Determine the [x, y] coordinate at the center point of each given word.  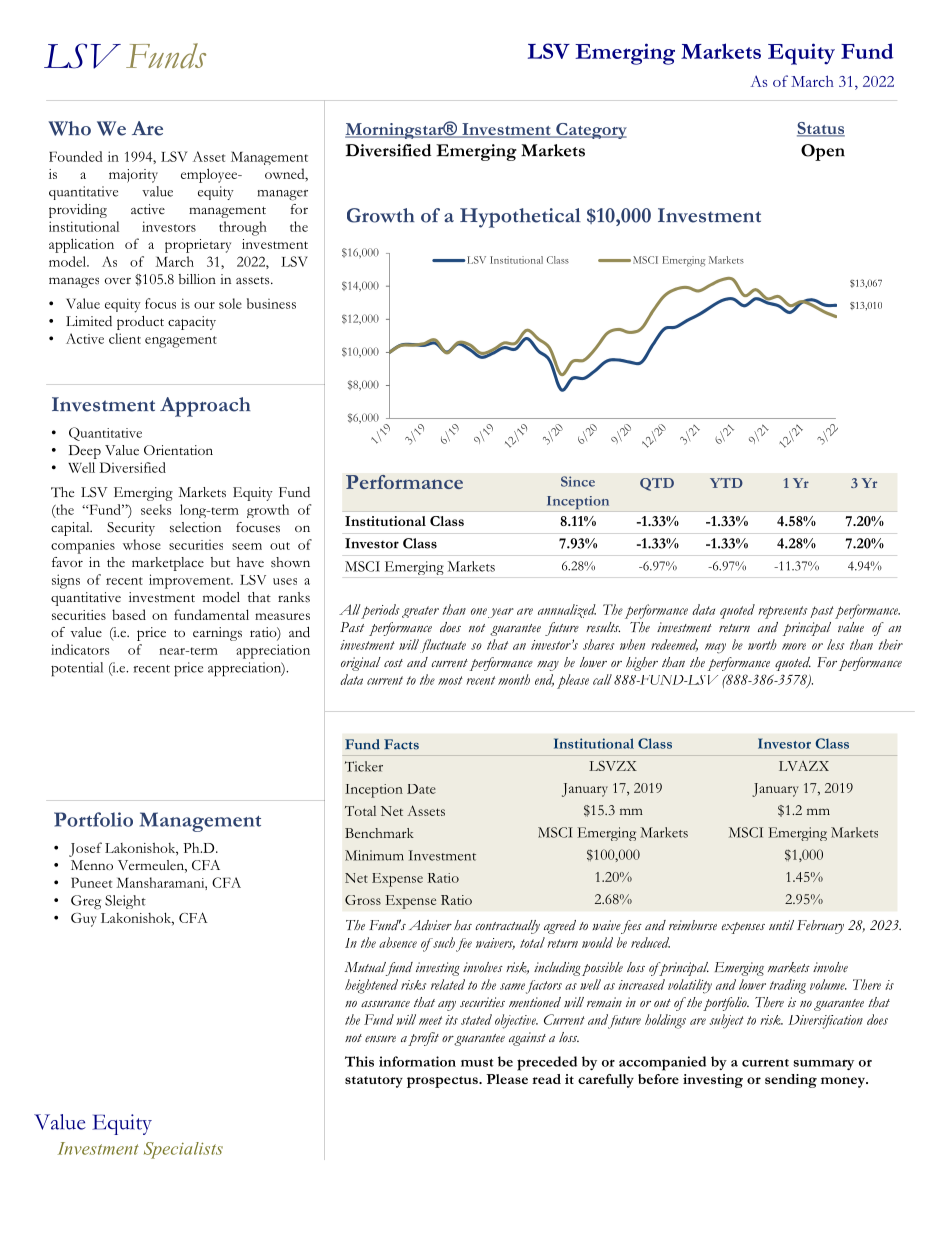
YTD [726, 483]
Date [421, 789]
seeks [156, 509]
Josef [85, 849]
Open [823, 152]
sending [791, 1081]
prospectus [443, 1082]
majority [133, 176]
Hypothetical [520, 218]
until [781, 925]
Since [578, 481]
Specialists [183, 1150]
